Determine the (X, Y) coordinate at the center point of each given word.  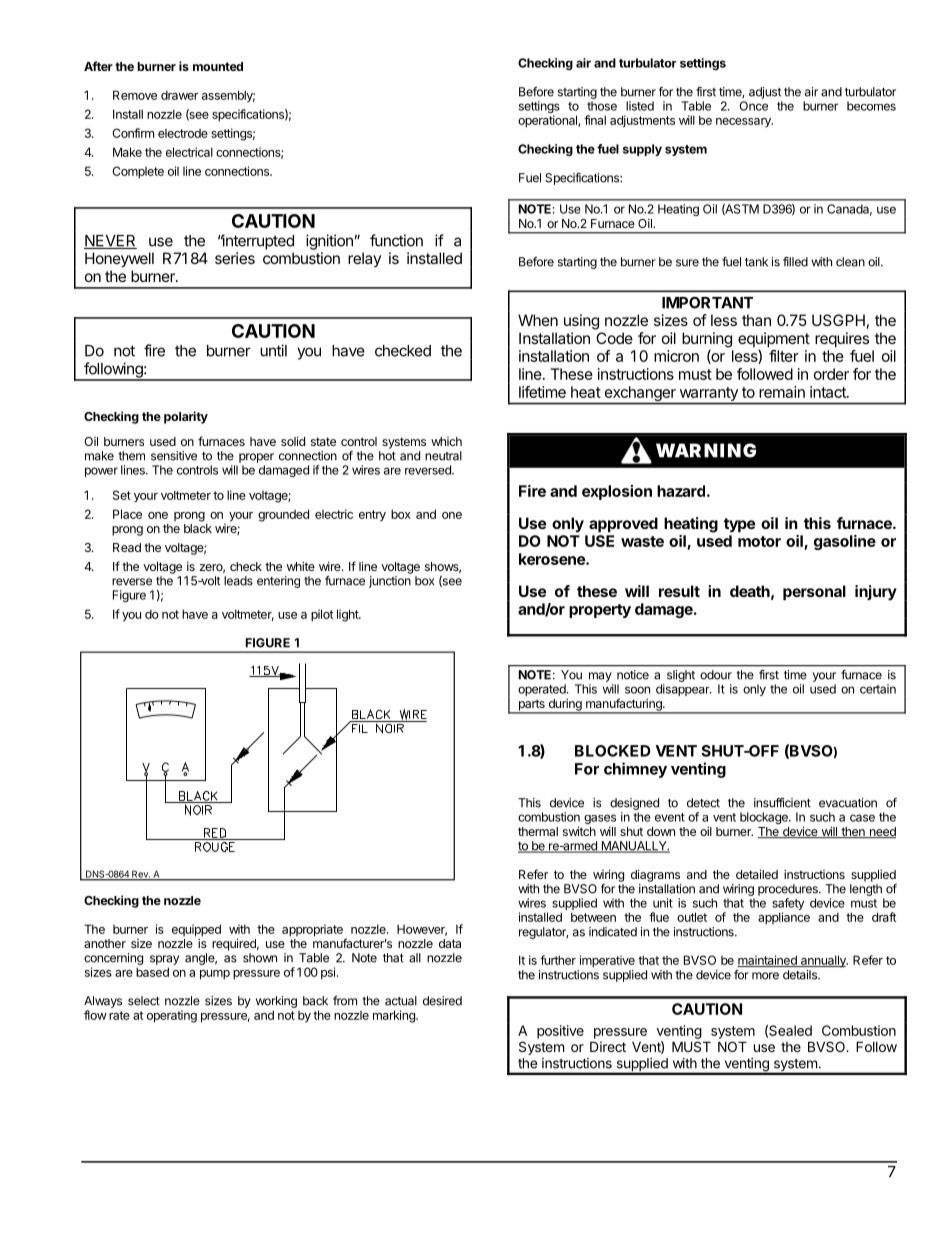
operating (172, 1016)
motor (759, 541)
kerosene (553, 559)
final (595, 120)
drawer (179, 95)
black (198, 528)
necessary (744, 123)
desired (442, 1001)
